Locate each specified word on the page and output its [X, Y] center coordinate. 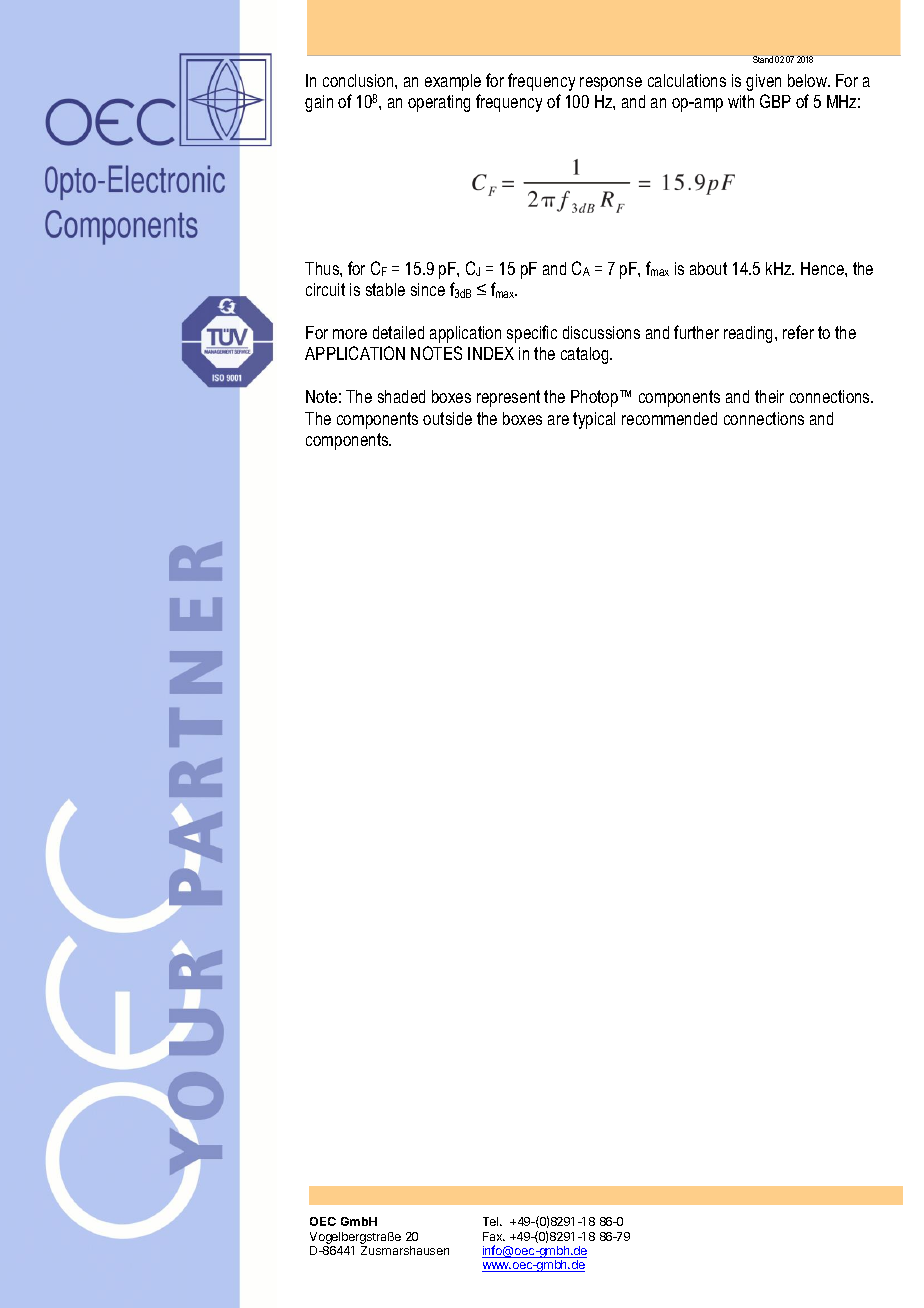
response [611, 84]
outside [447, 418]
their [769, 396]
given [763, 82]
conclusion [359, 80]
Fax [494, 1236]
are [558, 420]
